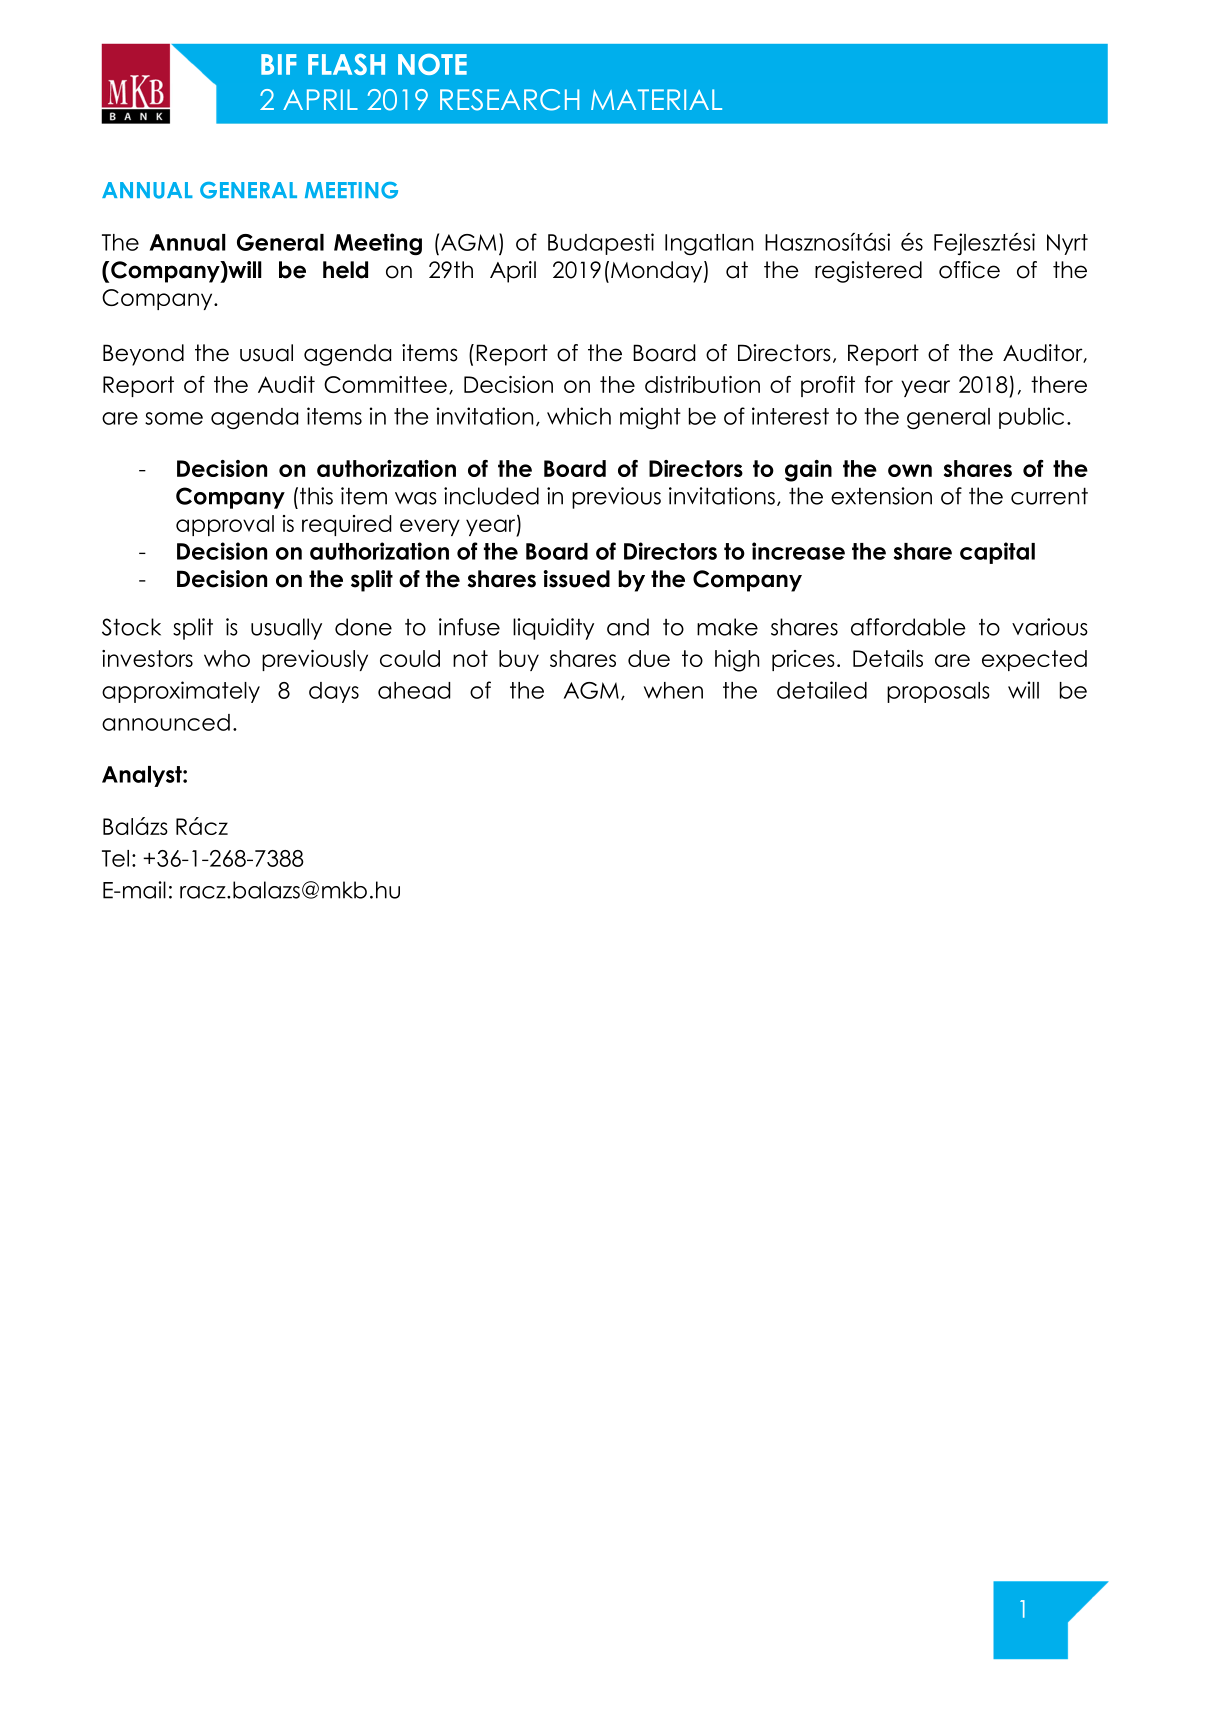 This screenshot has height=1723, width=1218. What do you see at coordinates (509, 100) in the screenshot?
I see `RESEARCH` at bounding box center [509, 100].
